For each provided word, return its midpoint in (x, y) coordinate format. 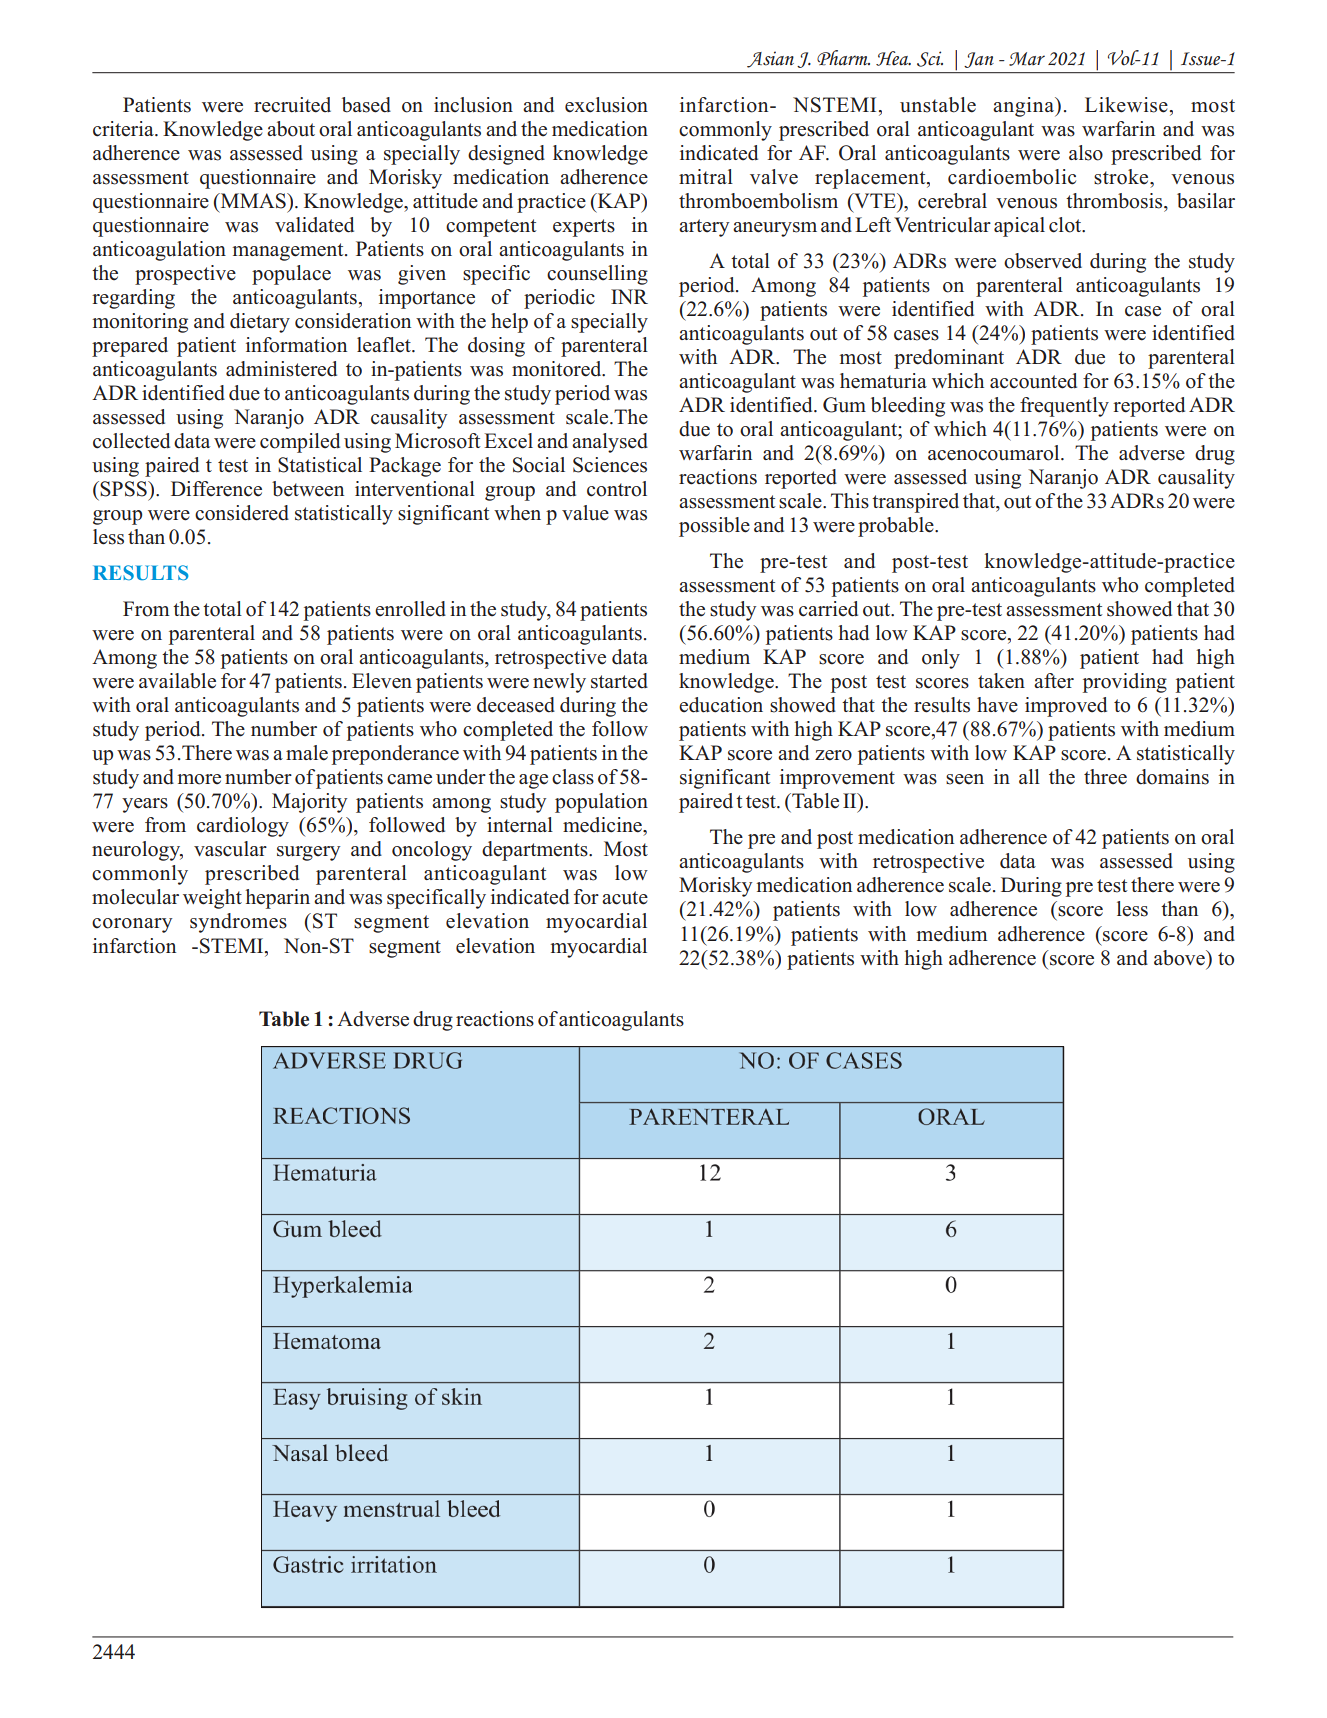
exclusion (606, 105)
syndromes (238, 923)
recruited (292, 105)
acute (625, 898)
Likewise (1126, 105)
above (1180, 958)
